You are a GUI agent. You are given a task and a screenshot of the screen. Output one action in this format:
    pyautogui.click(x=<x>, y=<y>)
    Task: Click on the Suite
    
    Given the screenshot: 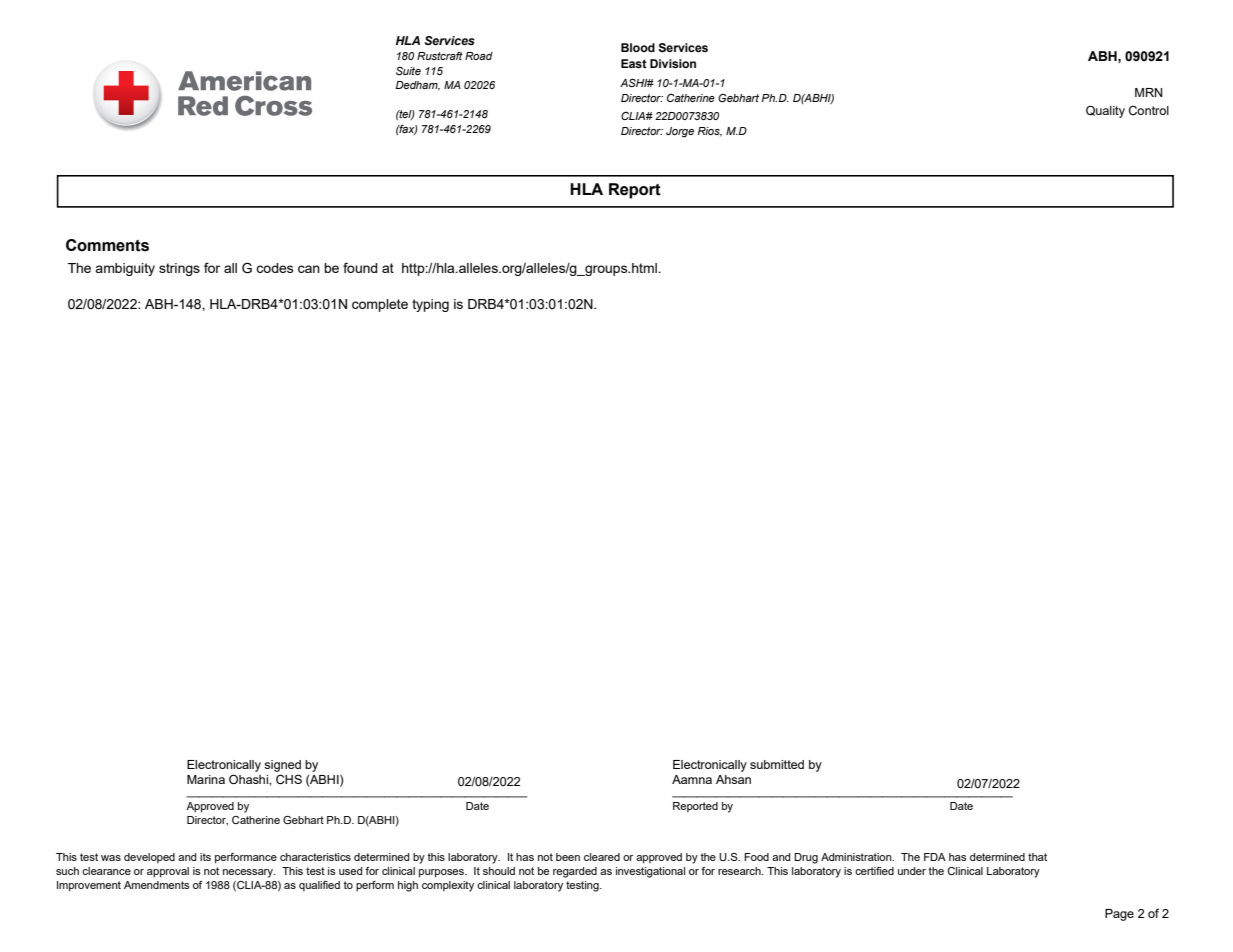 What is the action you would take?
    pyautogui.click(x=408, y=71)
